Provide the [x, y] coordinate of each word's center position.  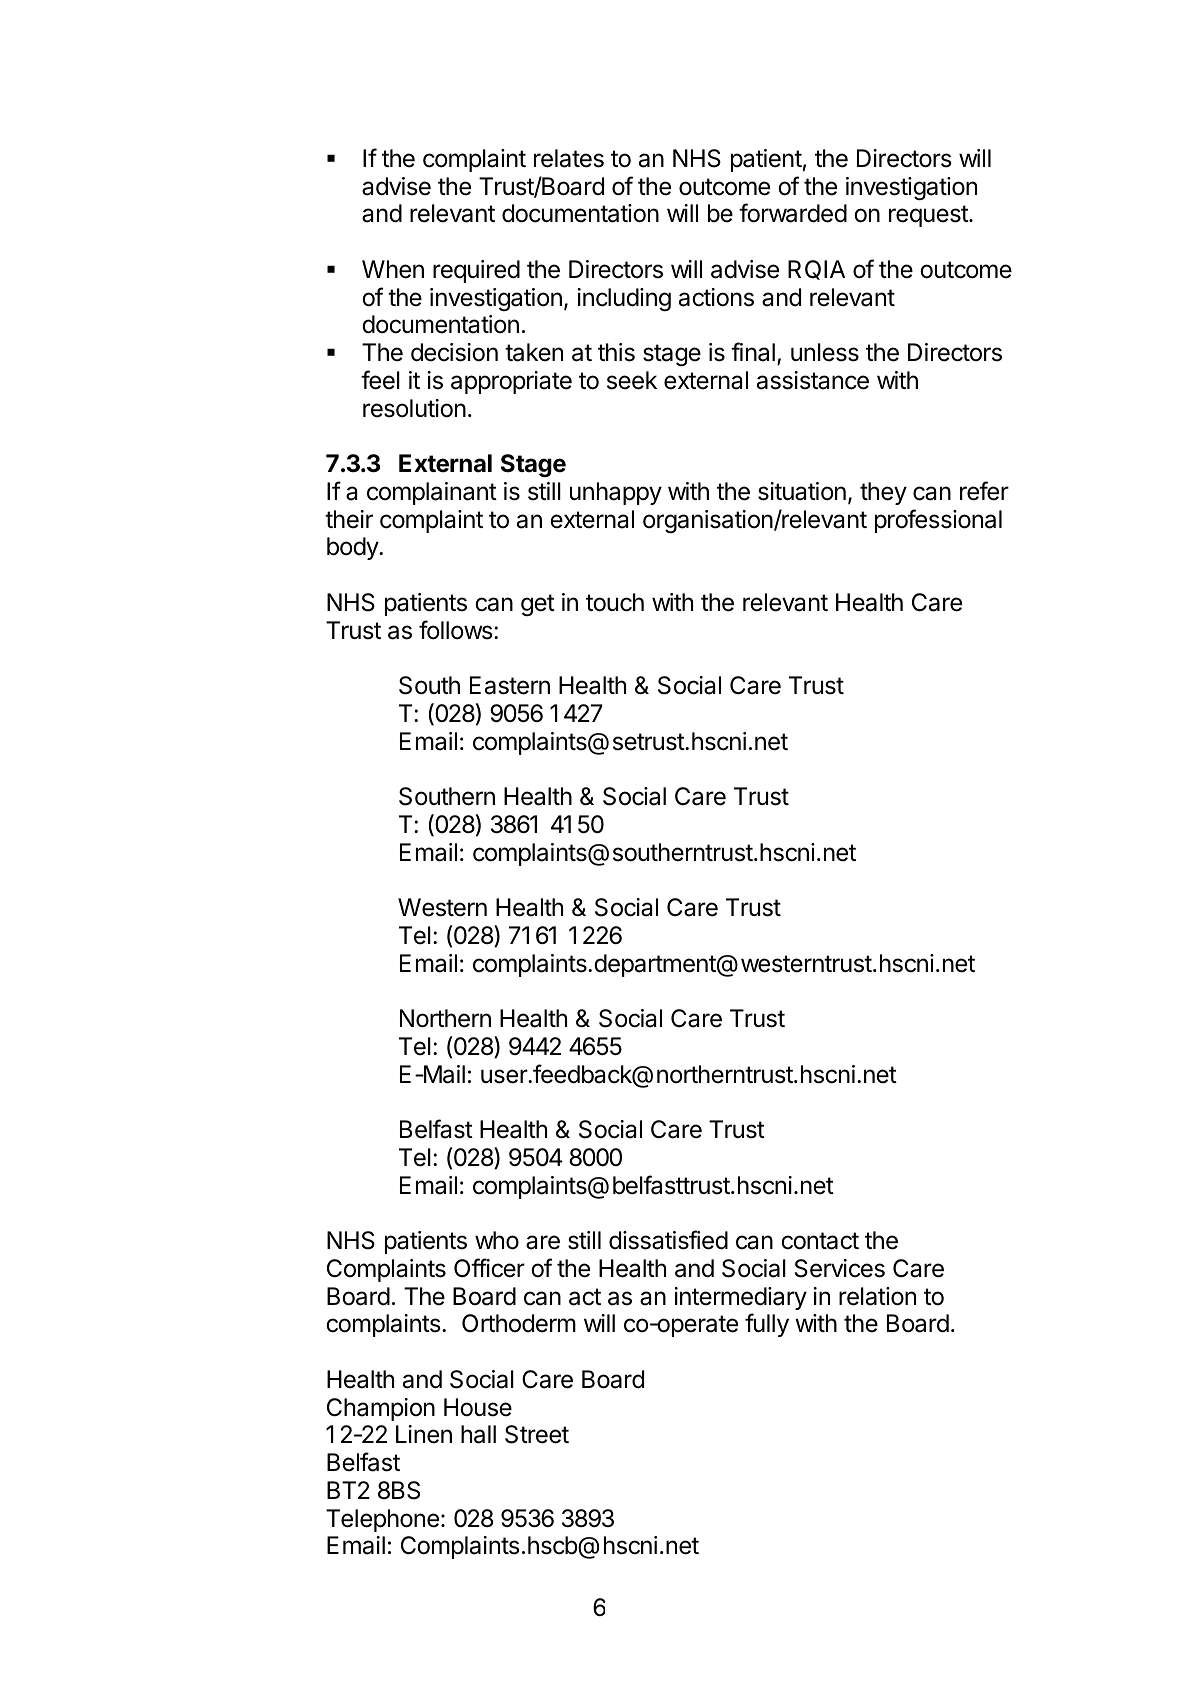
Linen [424, 1434]
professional [938, 521]
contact [820, 1241]
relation [877, 1296]
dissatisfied [668, 1240]
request [929, 216]
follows [456, 630]
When [393, 269]
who [497, 1240]
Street [537, 1434]
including [624, 299]
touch [615, 602]
